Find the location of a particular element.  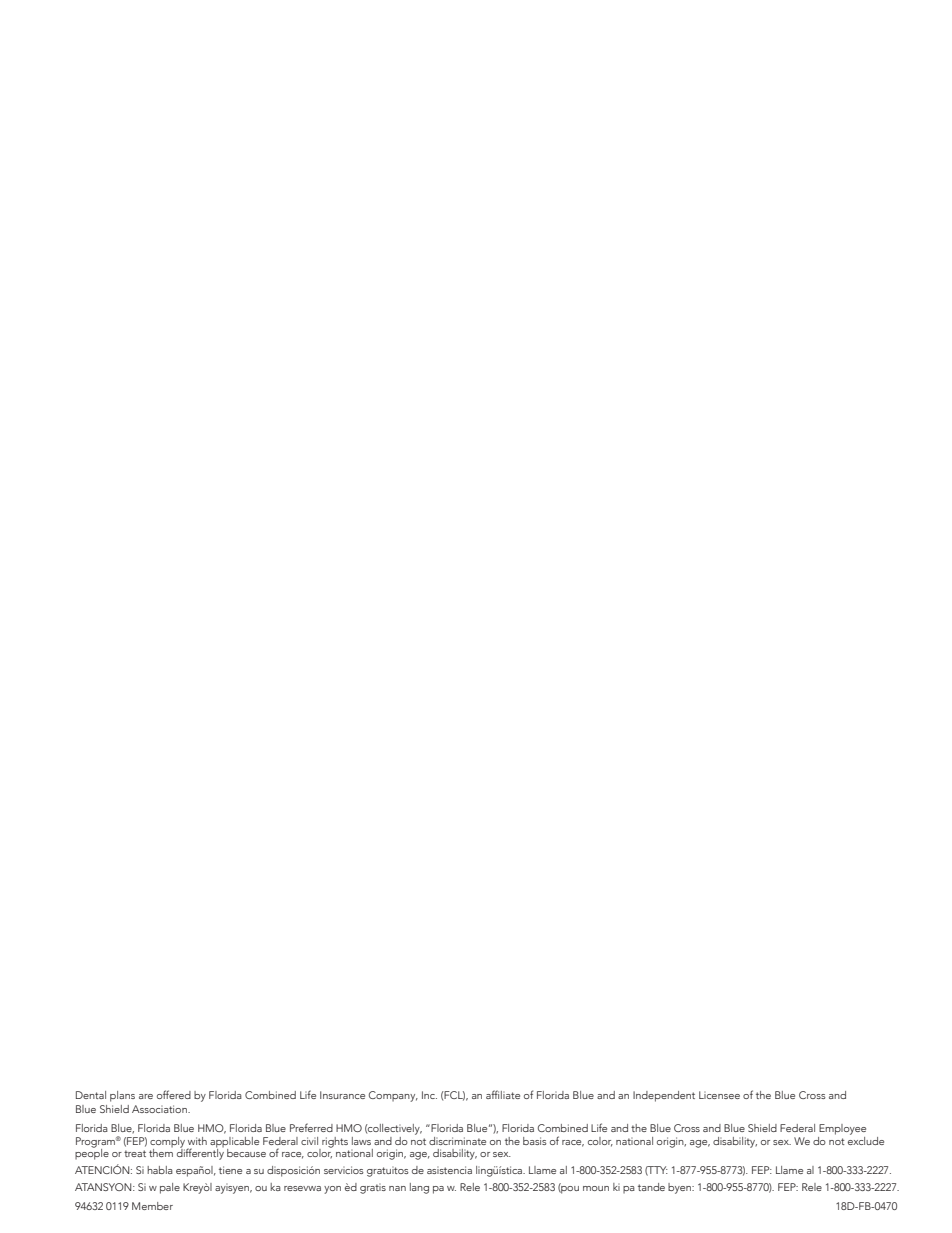

affiliate is located at coordinates (503, 1094).
